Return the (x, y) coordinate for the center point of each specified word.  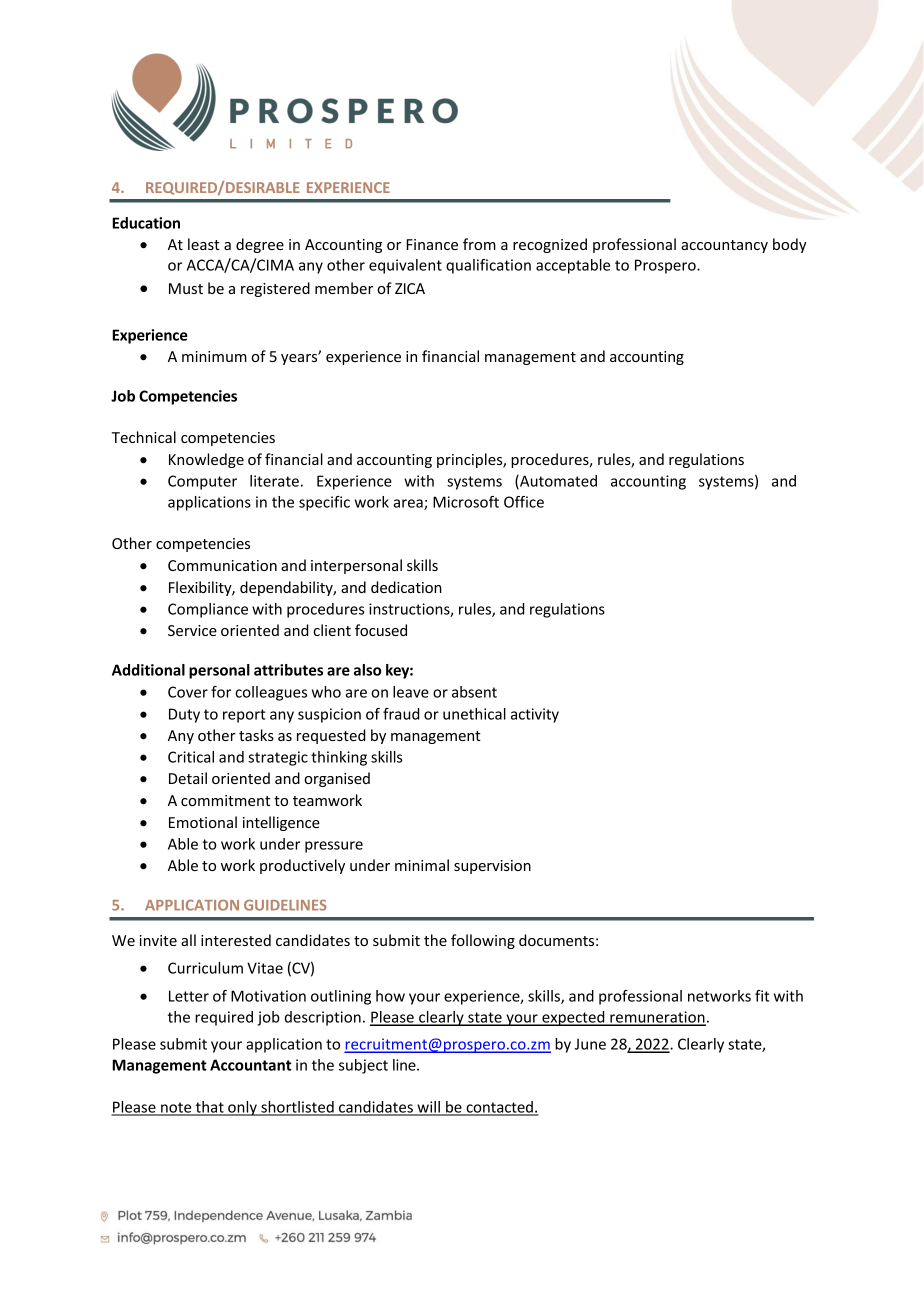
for (221, 692)
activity (535, 715)
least (204, 244)
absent (474, 692)
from (479, 244)
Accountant (250, 1065)
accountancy (724, 246)
